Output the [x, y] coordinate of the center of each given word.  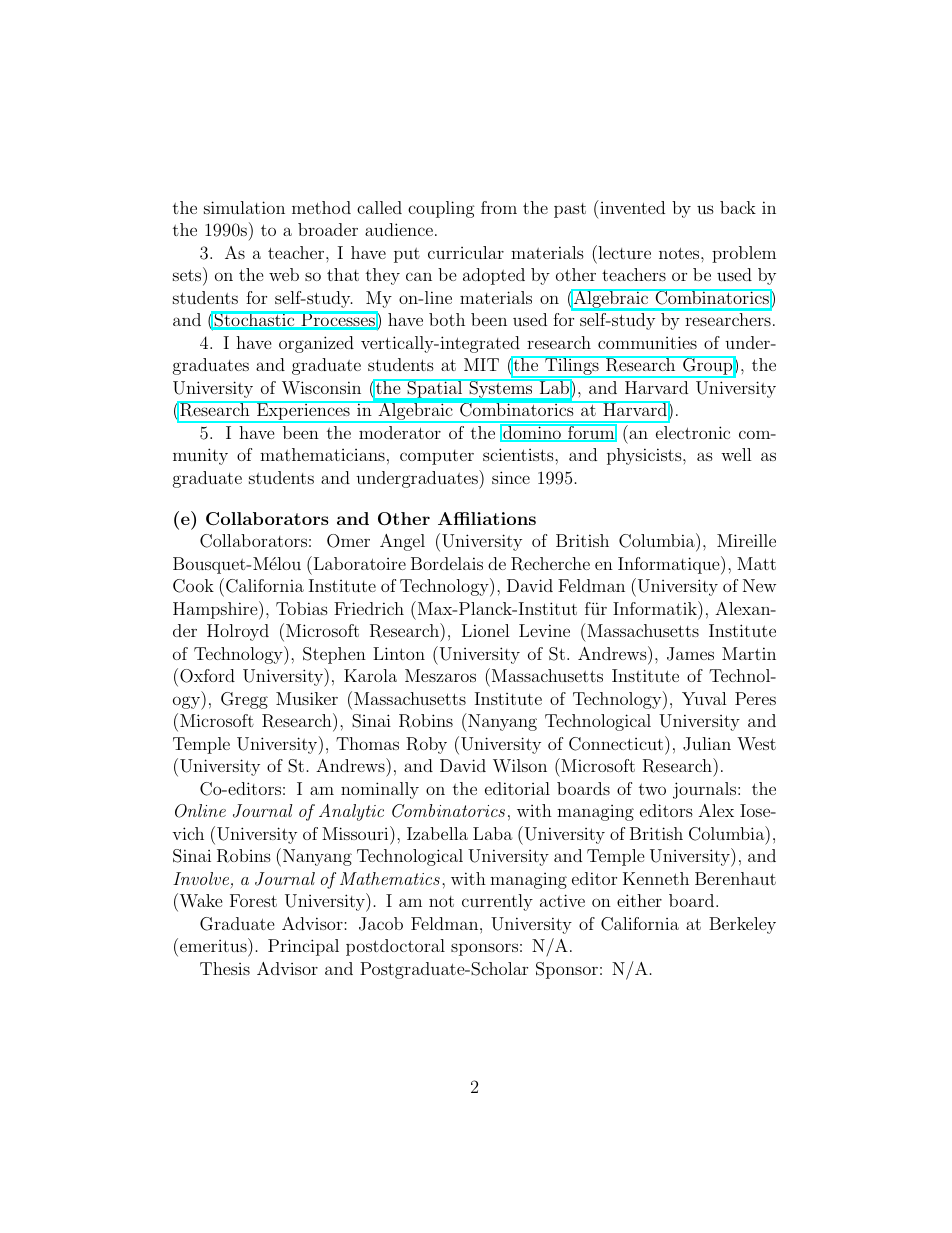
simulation [244, 207]
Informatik [656, 608]
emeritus [214, 945]
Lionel [486, 630]
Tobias [302, 608]
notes [680, 253]
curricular [466, 252]
